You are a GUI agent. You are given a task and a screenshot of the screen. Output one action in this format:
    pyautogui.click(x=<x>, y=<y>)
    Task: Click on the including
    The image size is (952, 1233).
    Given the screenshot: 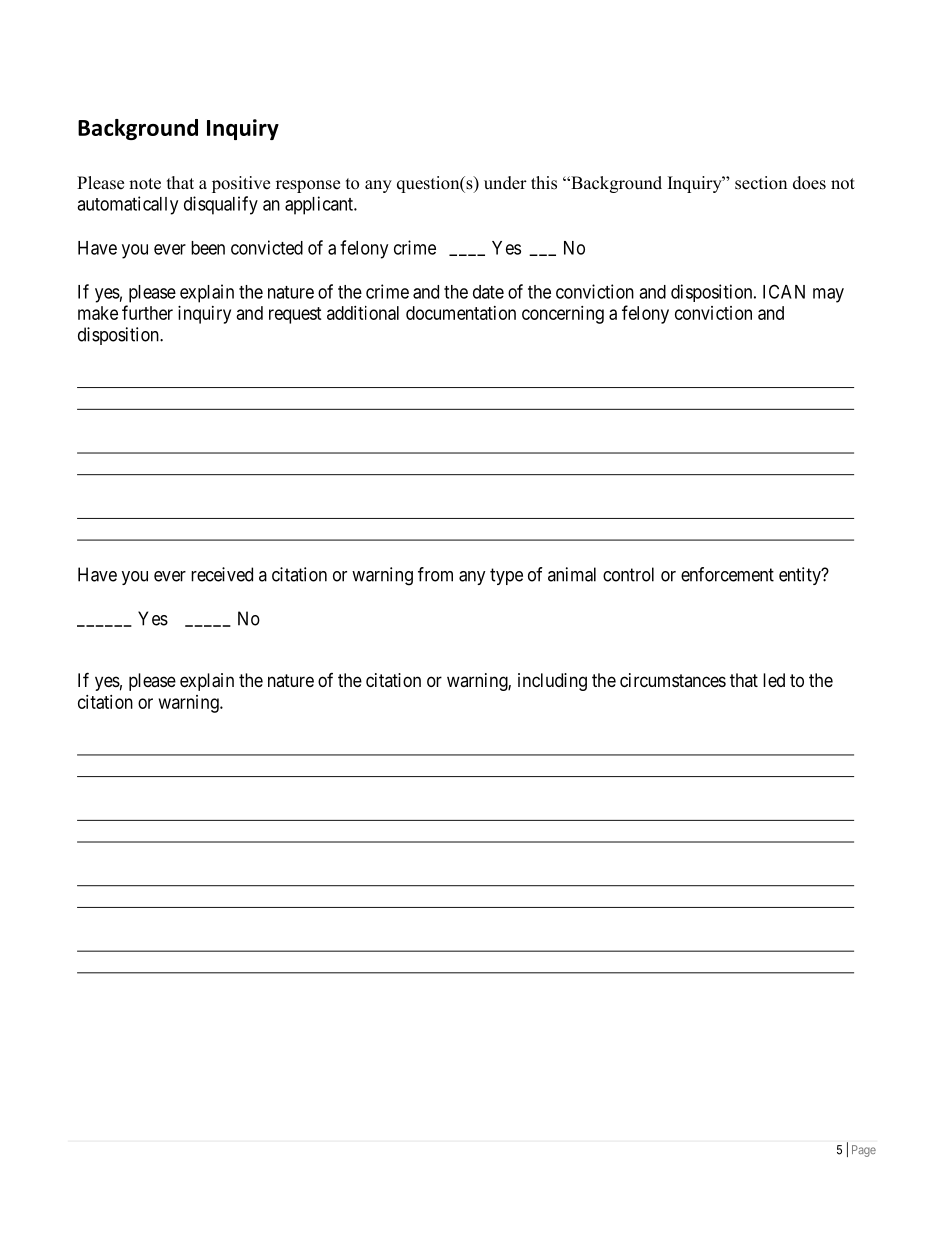 What is the action you would take?
    pyautogui.click(x=552, y=682)
